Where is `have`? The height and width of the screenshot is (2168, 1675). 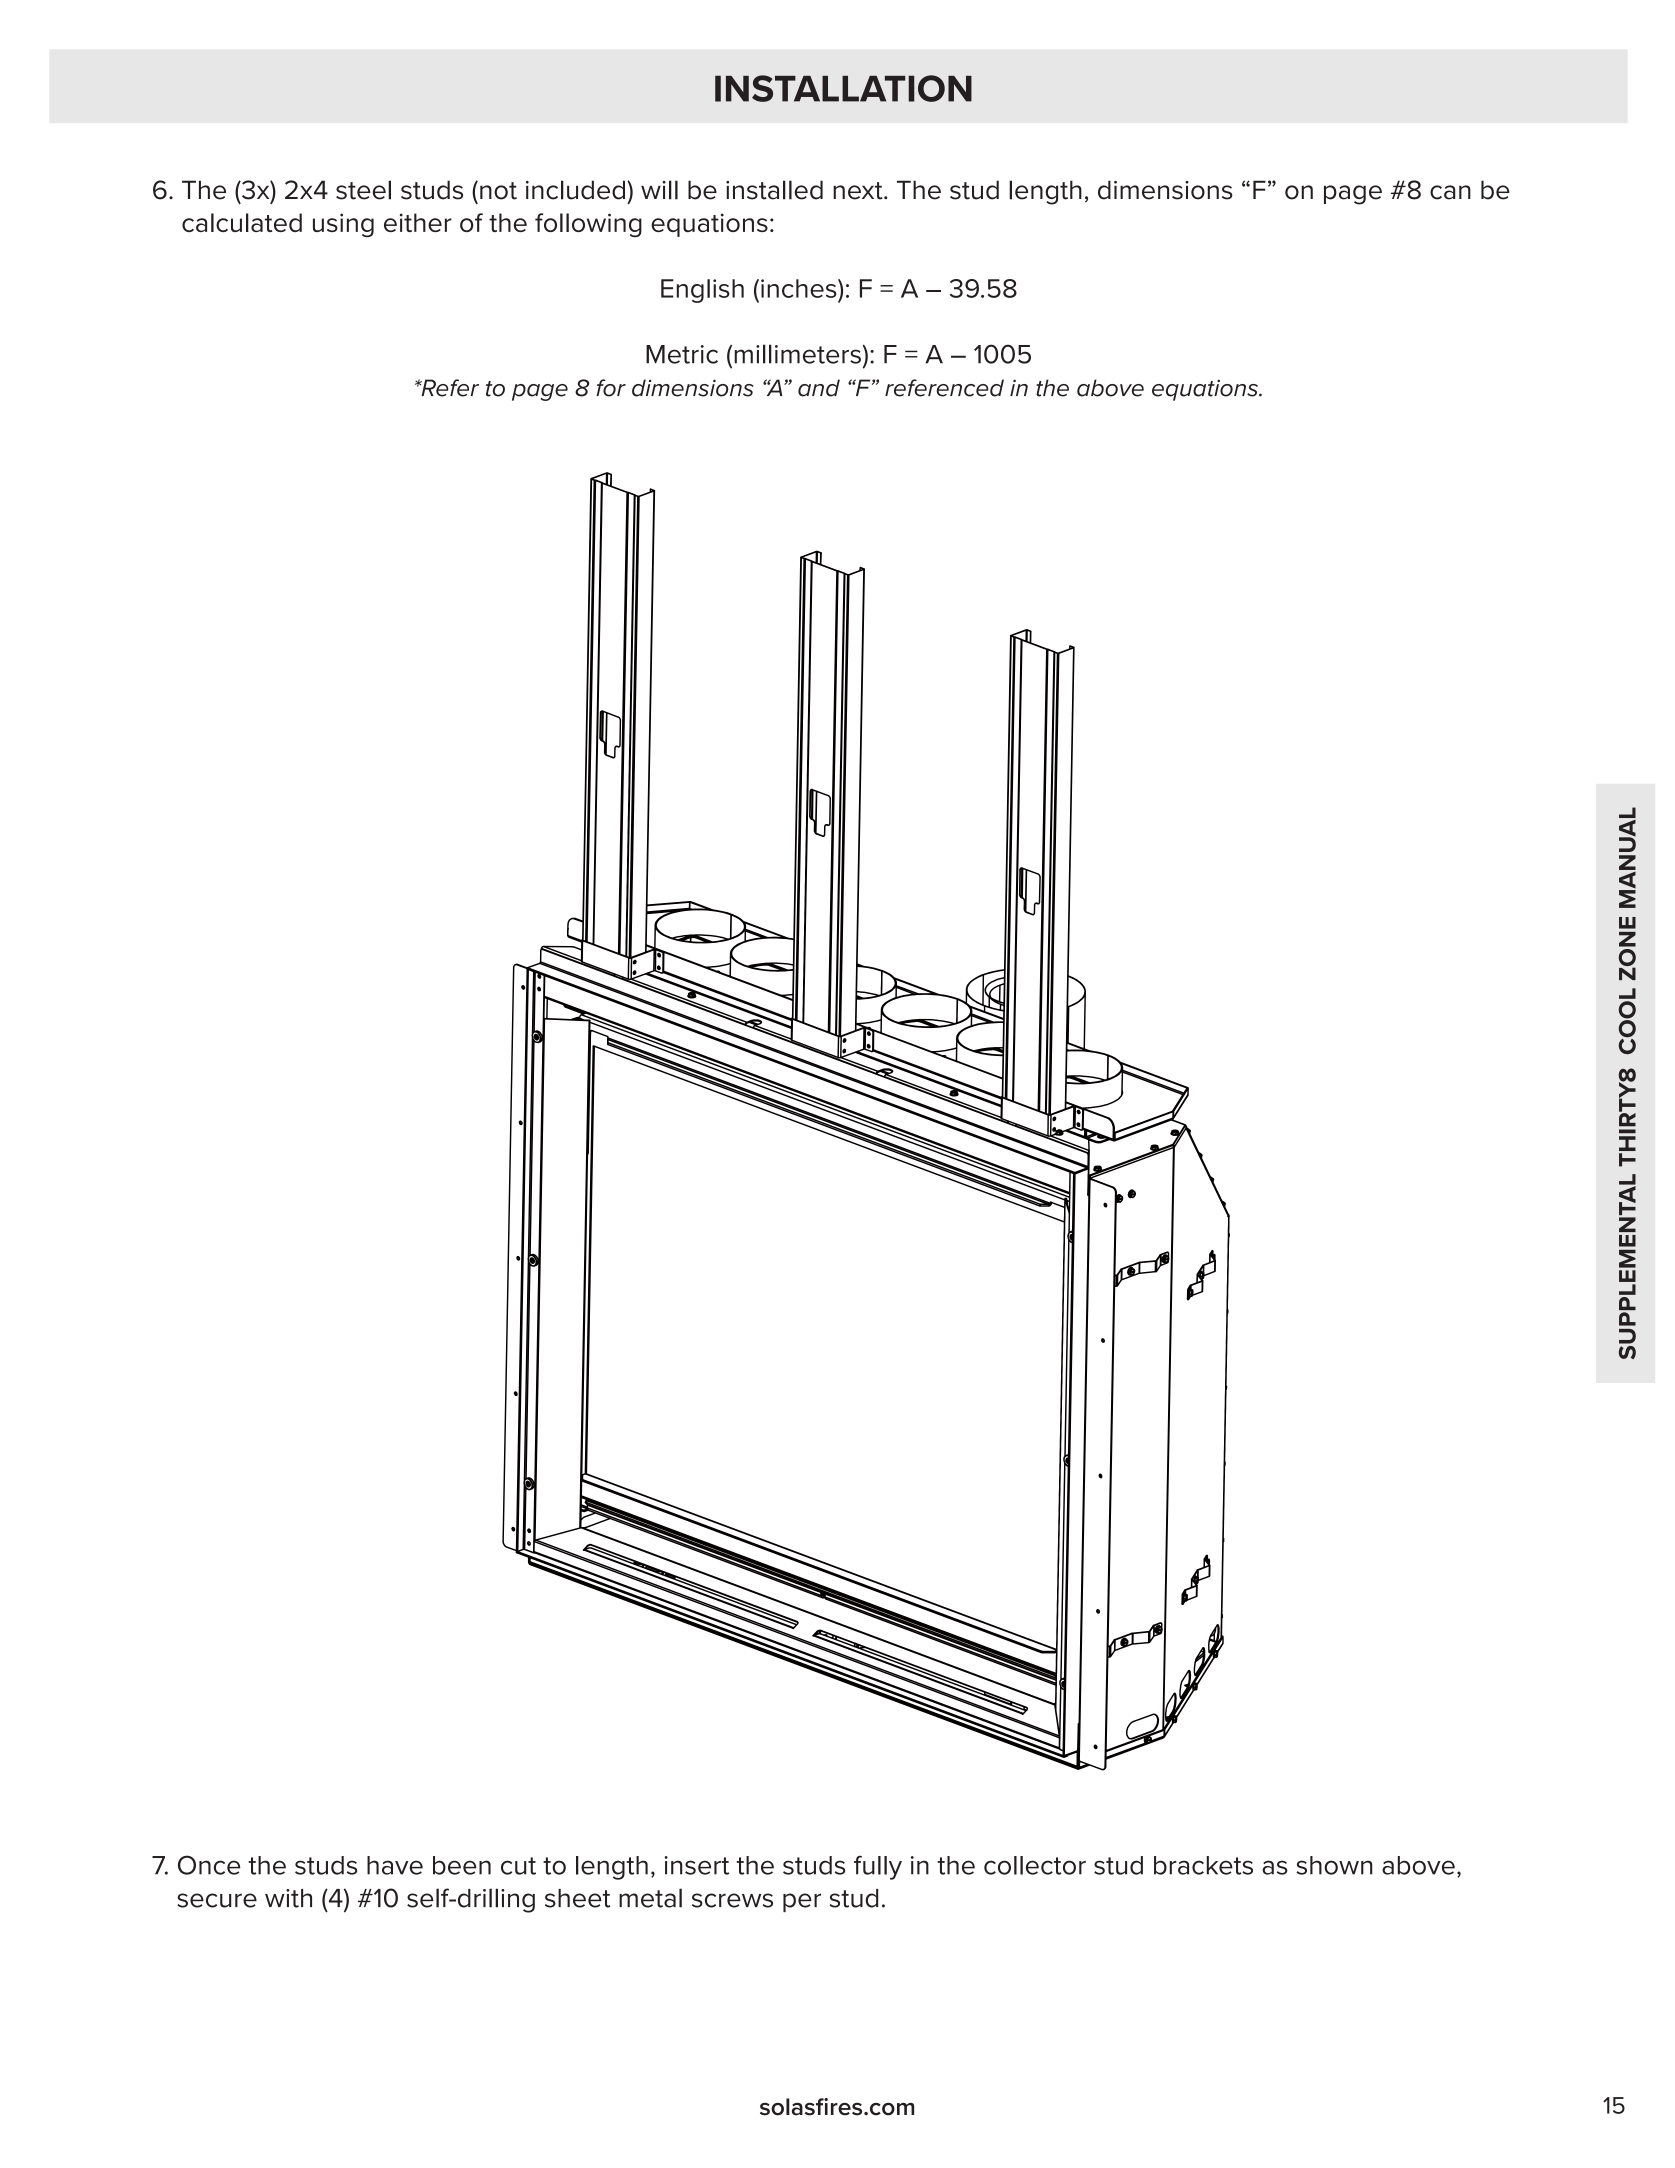 have is located at coordinates (395, 1865).
